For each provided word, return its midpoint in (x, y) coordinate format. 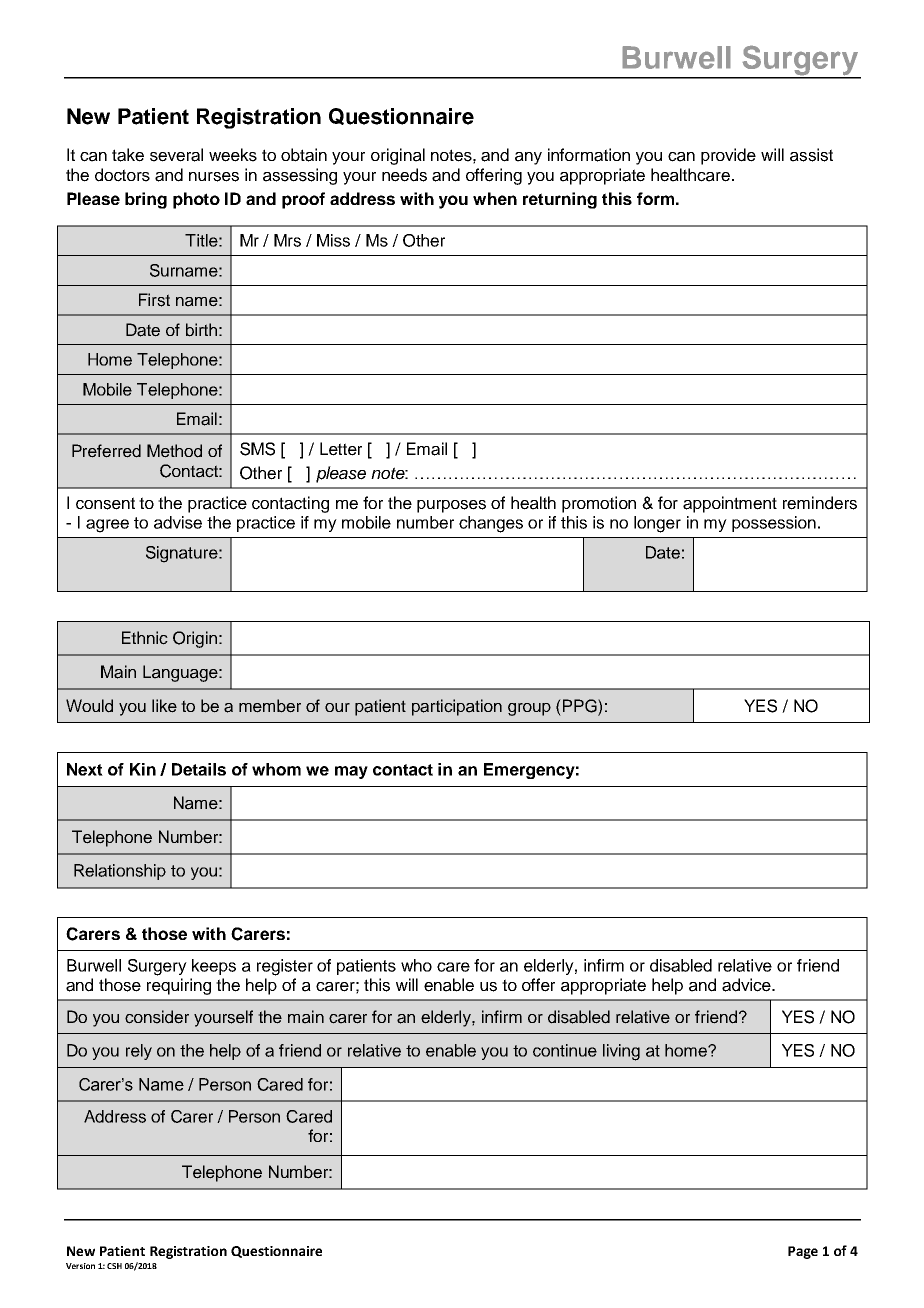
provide (728, 156)
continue (565, 1050)
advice (747, 985)
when (495, 198)
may (351, 772)
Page (803, 1252)
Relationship (120, 872)
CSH (114, 1266)
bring (146, 200)
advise (178, 522)
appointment (730, 504)
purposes (451, 506)
